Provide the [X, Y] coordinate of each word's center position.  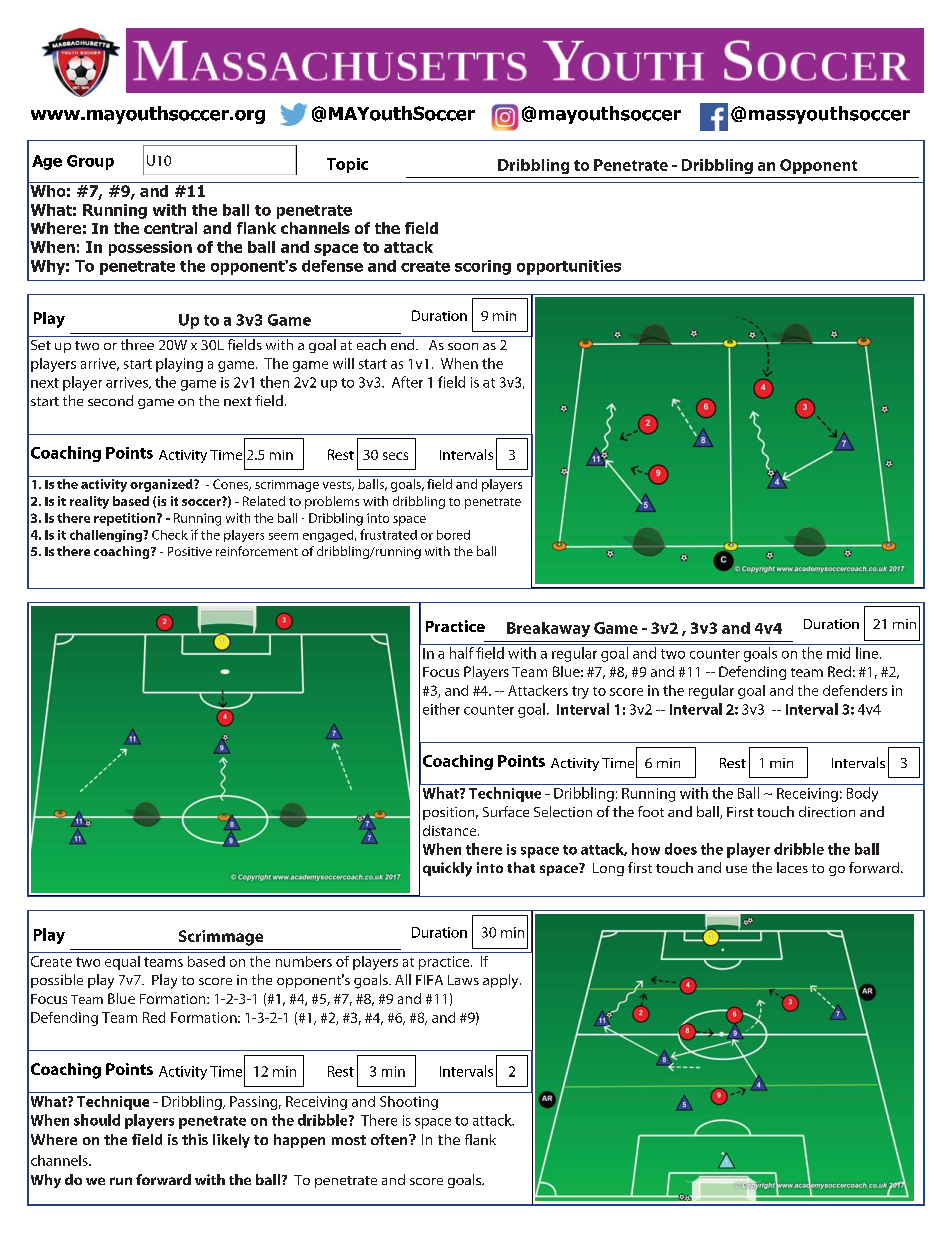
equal [122, 963]
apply [502, 981]
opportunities [569, 267]
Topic [347, 165]
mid [838, 653]
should [97, 1120]
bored [453, 535]
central [170, 228]
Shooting [409, 1103]
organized [162, 485]
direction [827, 811]
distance [451, 830]
